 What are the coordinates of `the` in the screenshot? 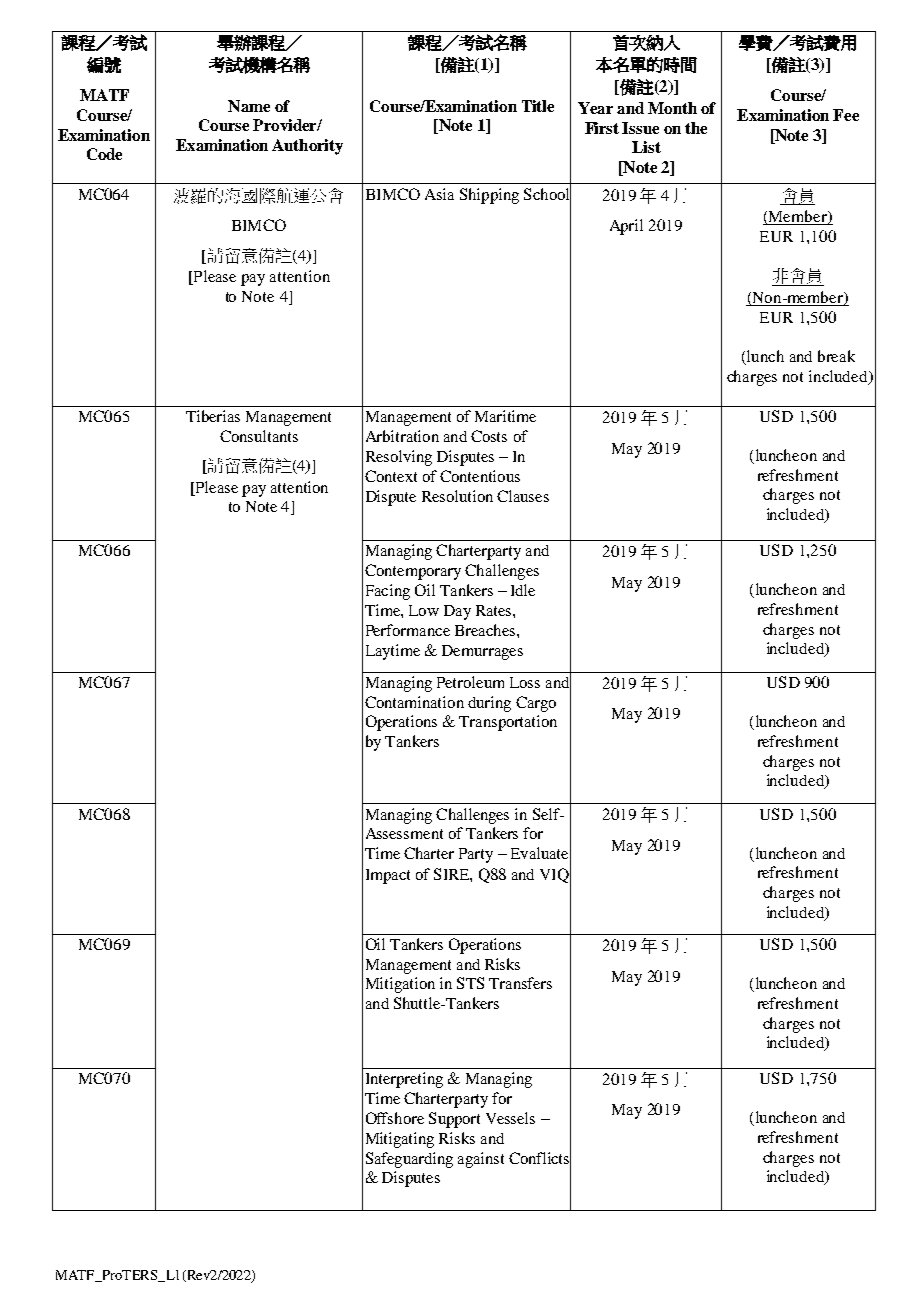 It's located at (696, 128).
